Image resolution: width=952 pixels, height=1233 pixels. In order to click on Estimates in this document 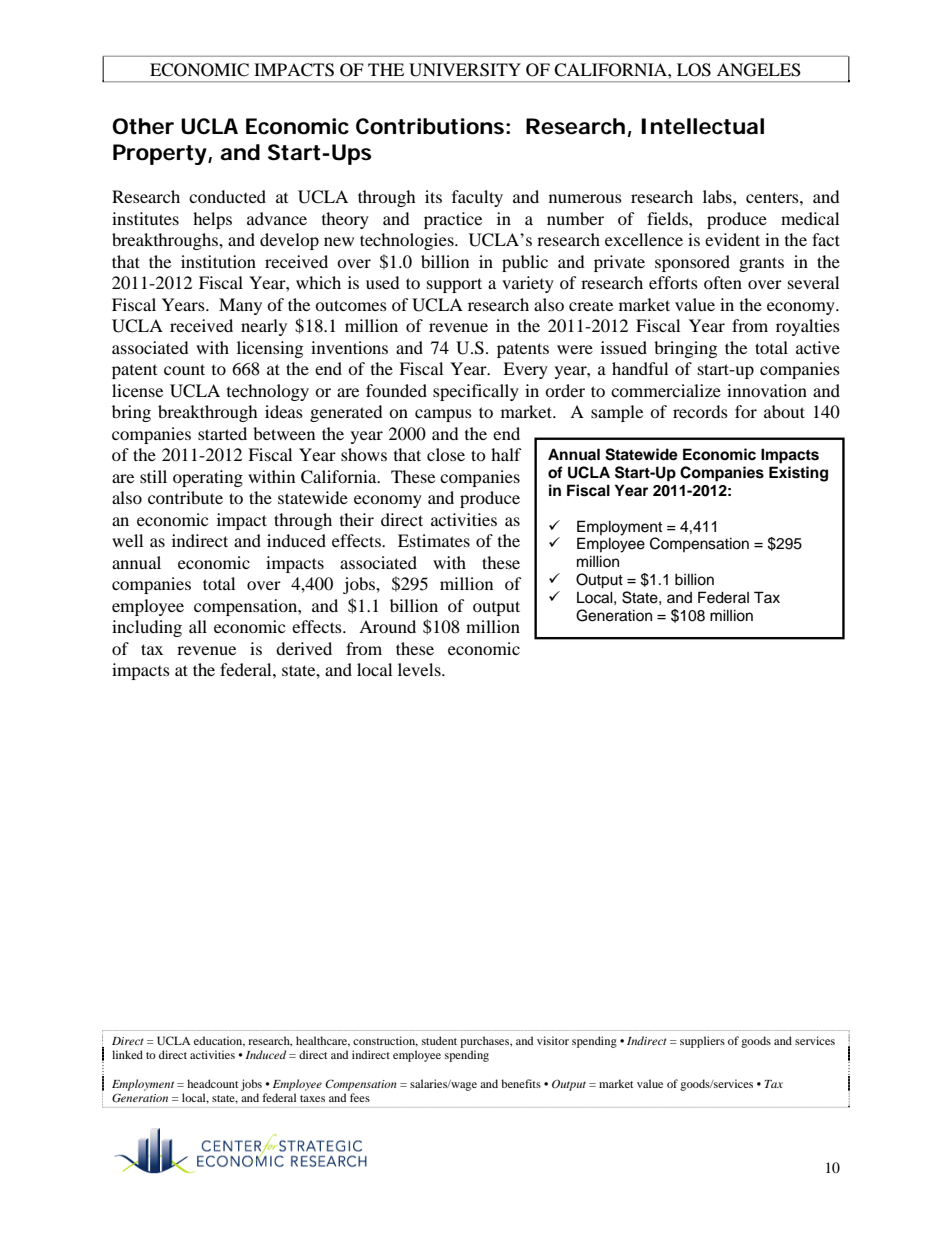, I will do `click(434, 540)`.
